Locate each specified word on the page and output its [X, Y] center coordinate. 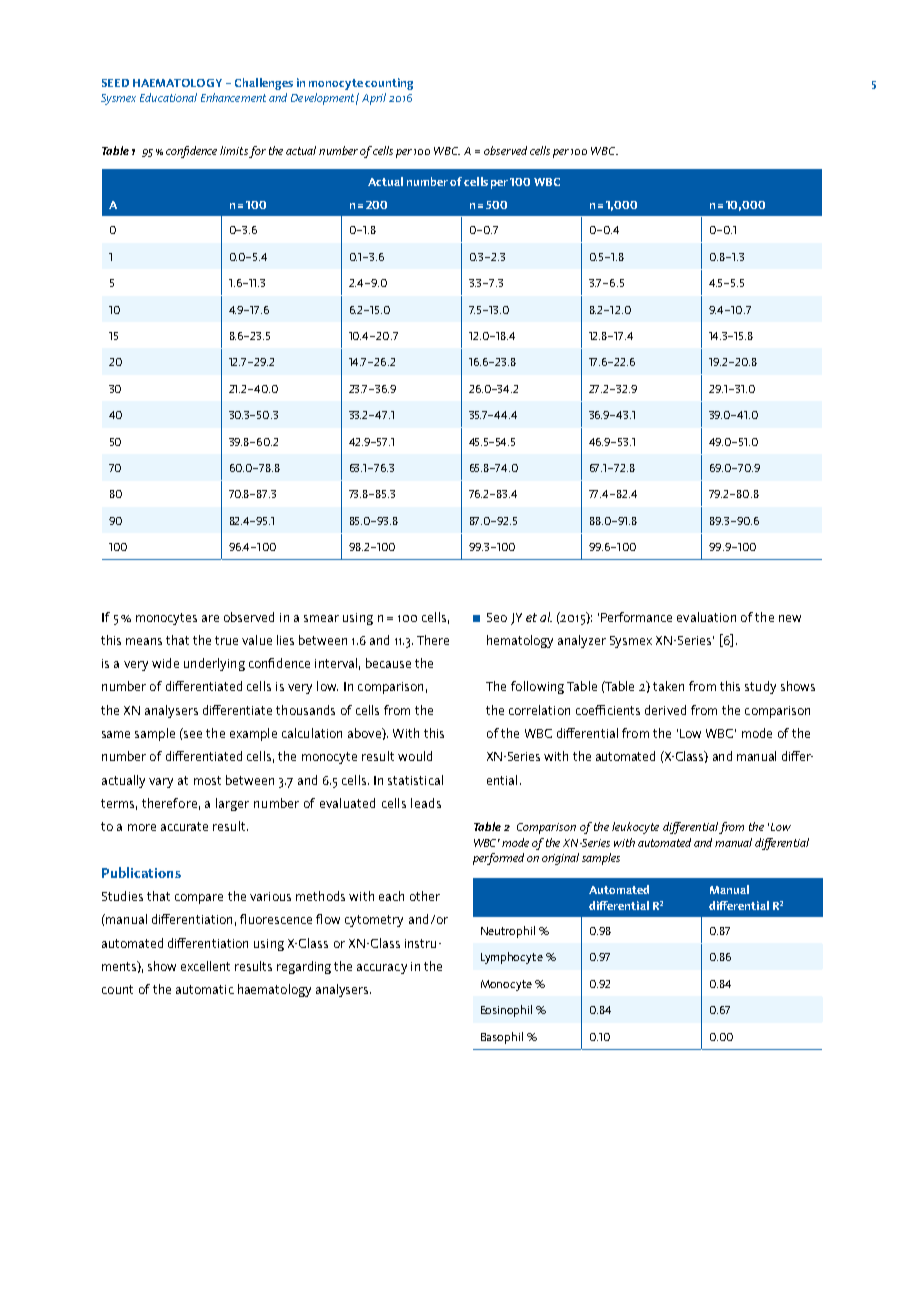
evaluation [706, 617]
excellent [205, 966]
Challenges [264, 84]
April [374, 99]
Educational [168, 97]
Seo [497, 617]
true [226, 640]
